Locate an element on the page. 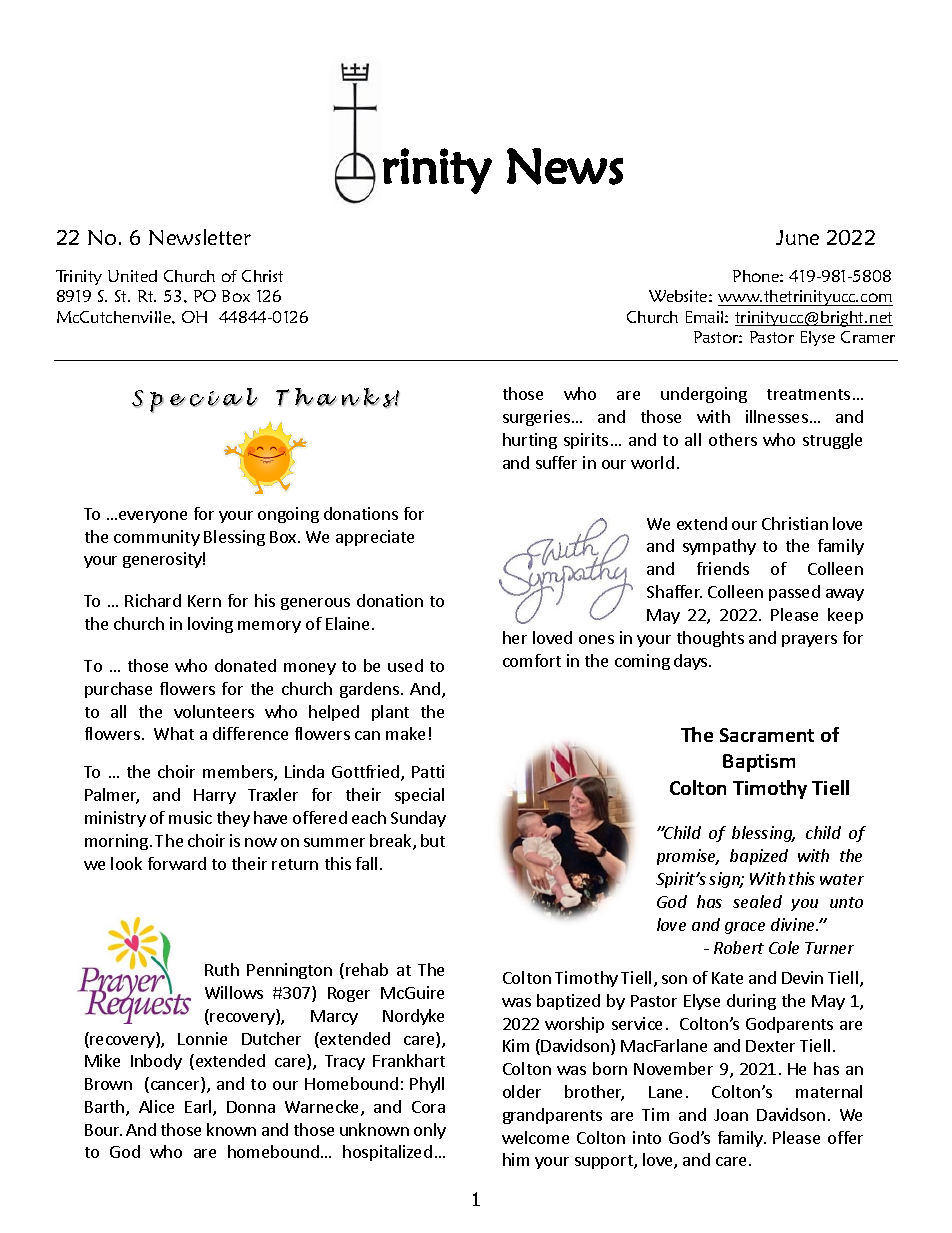 This page has width=952, height=1233. Earl is located at coordinates (199, 1108).
